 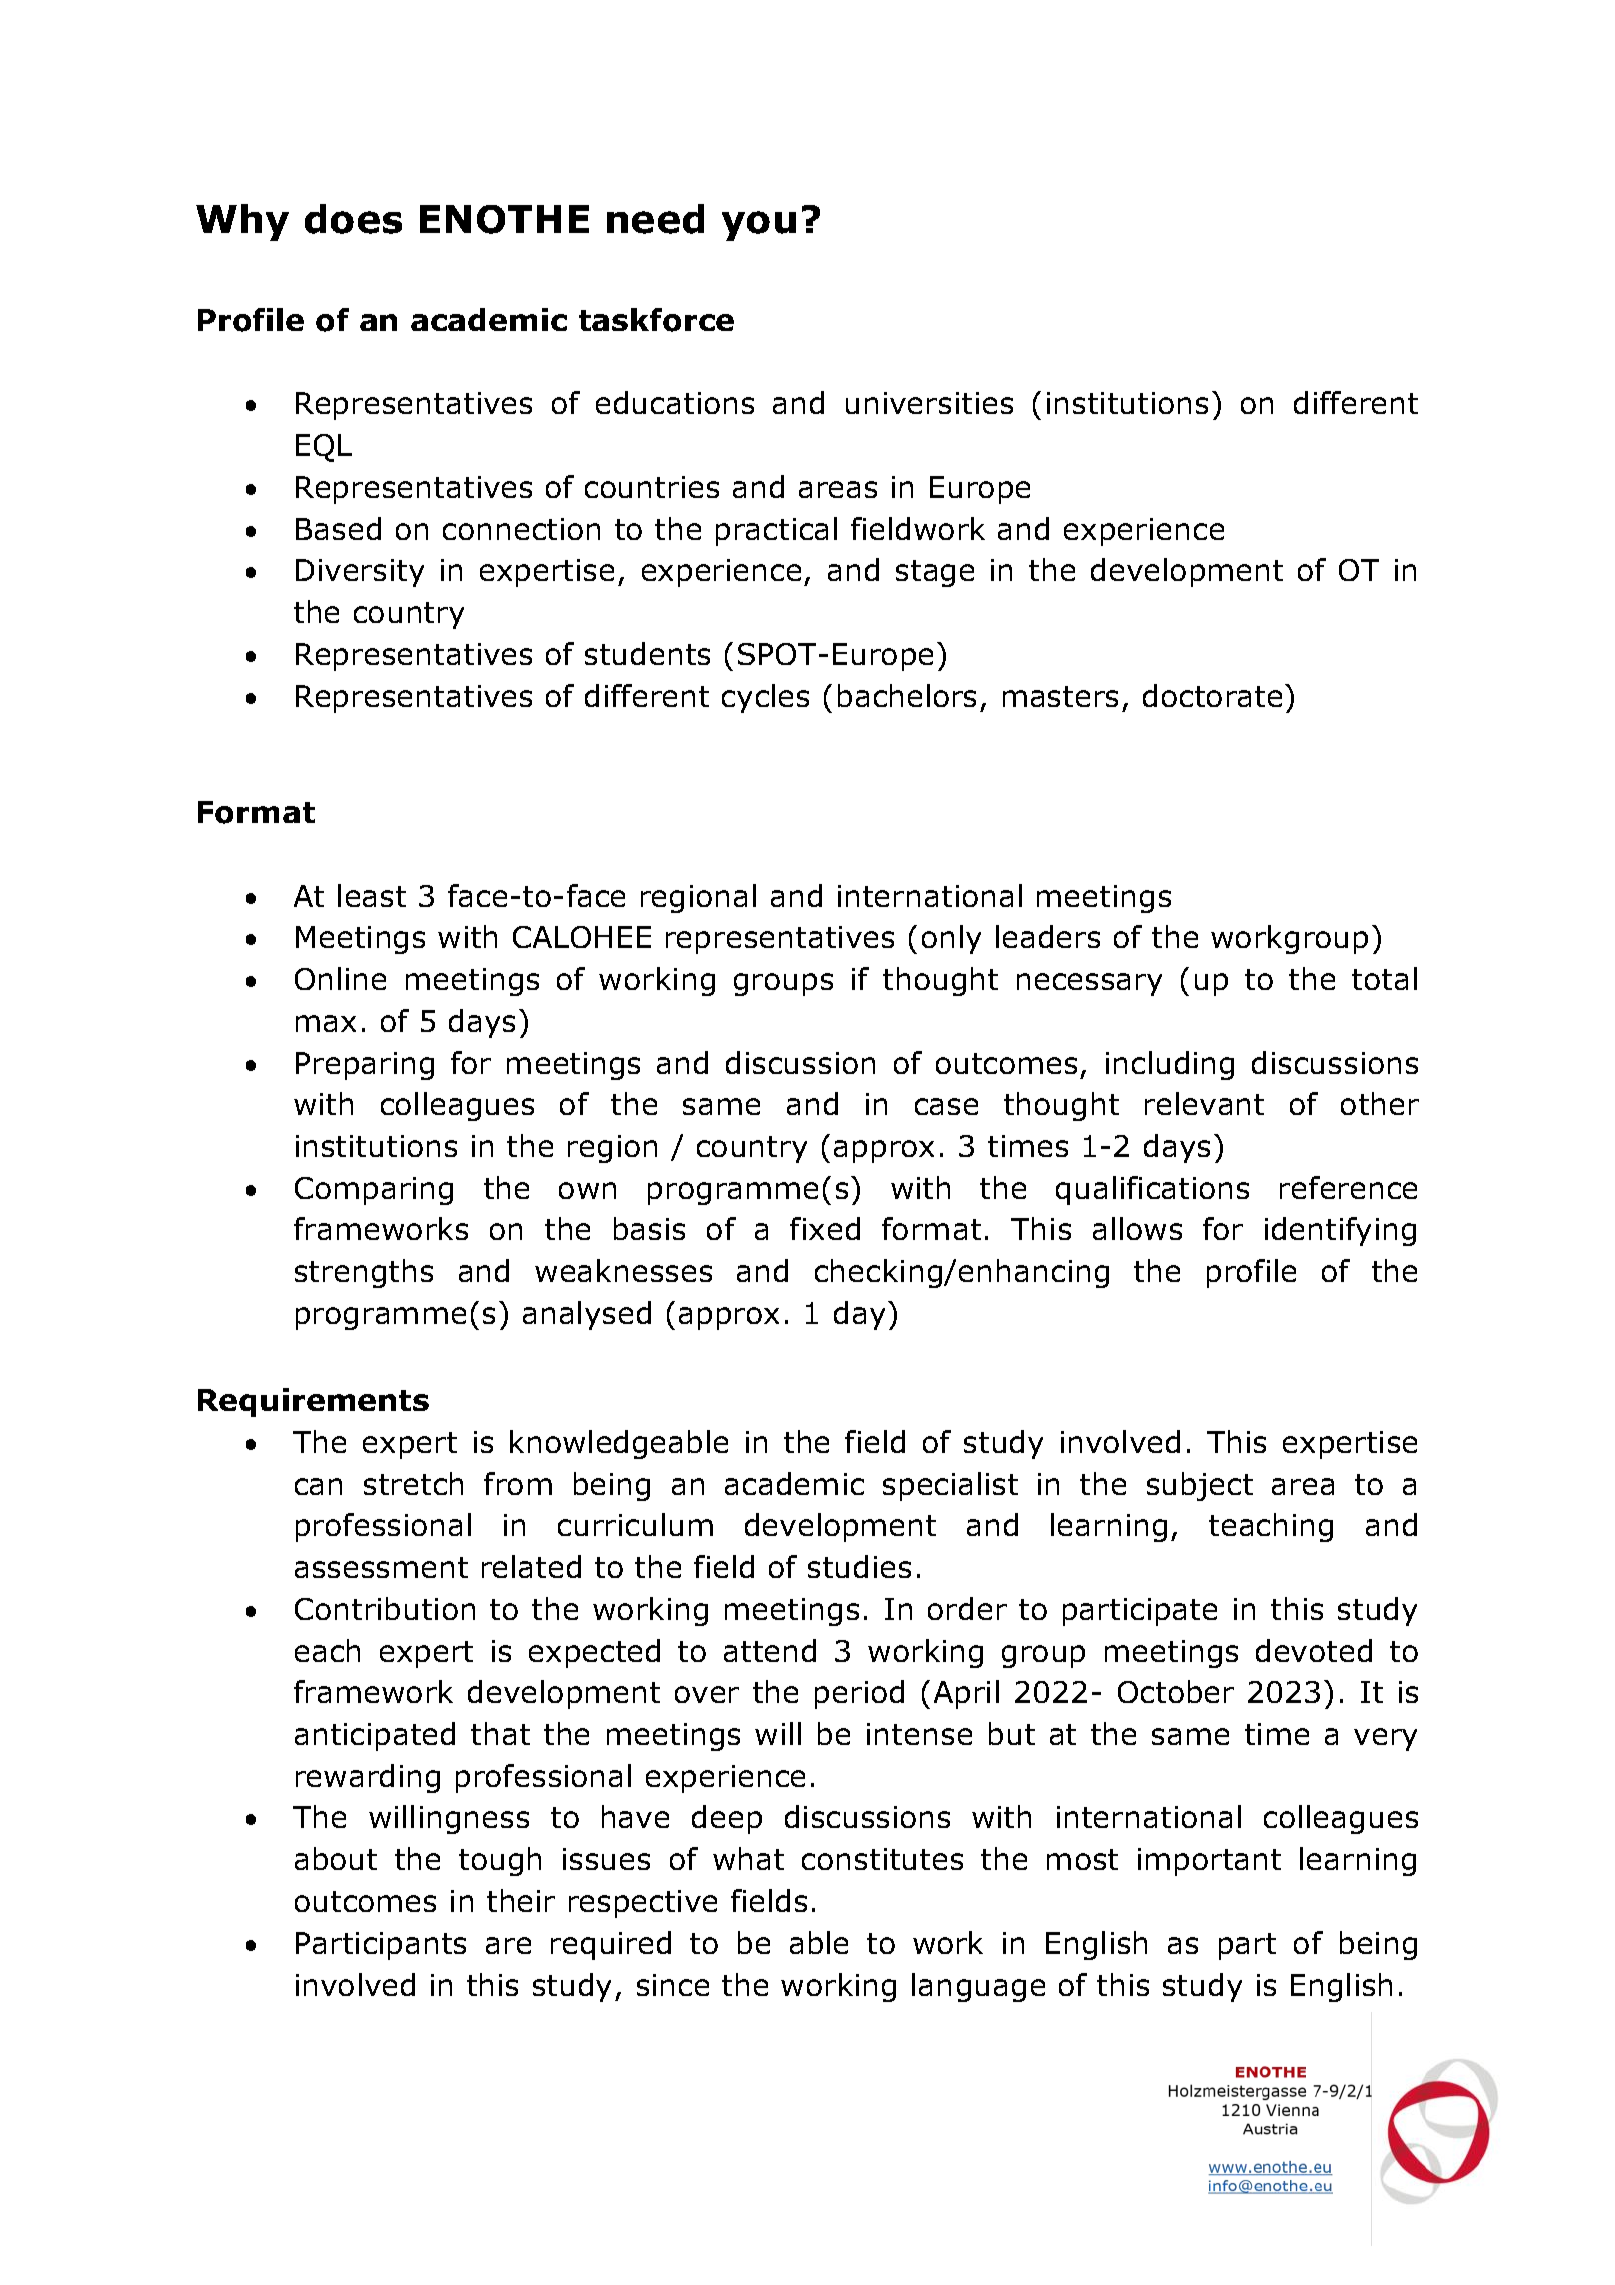 I want to click on about, so click(x=336, y=1858).
